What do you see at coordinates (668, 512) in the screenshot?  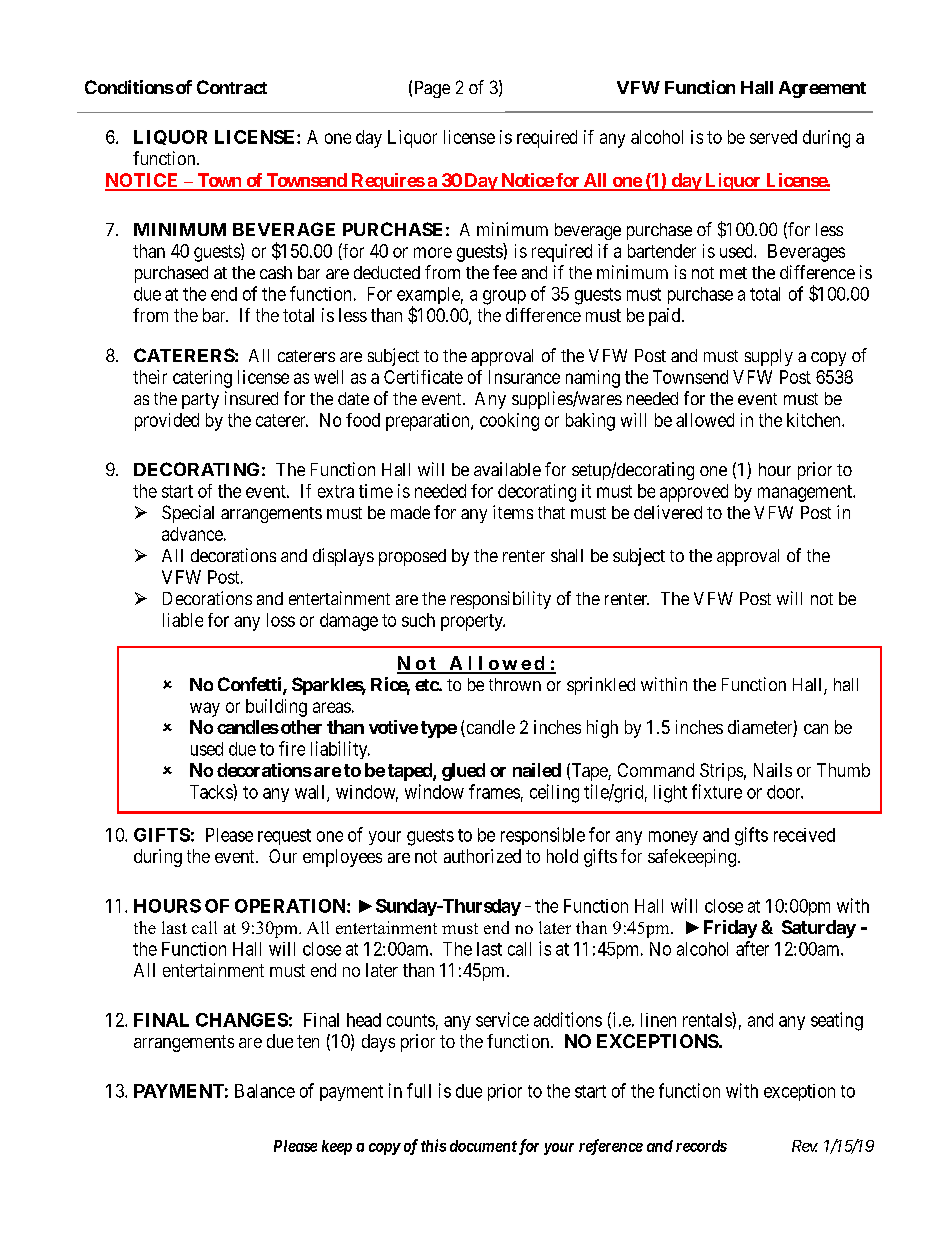 I see `delivered` at bounding box center [668, 512].
